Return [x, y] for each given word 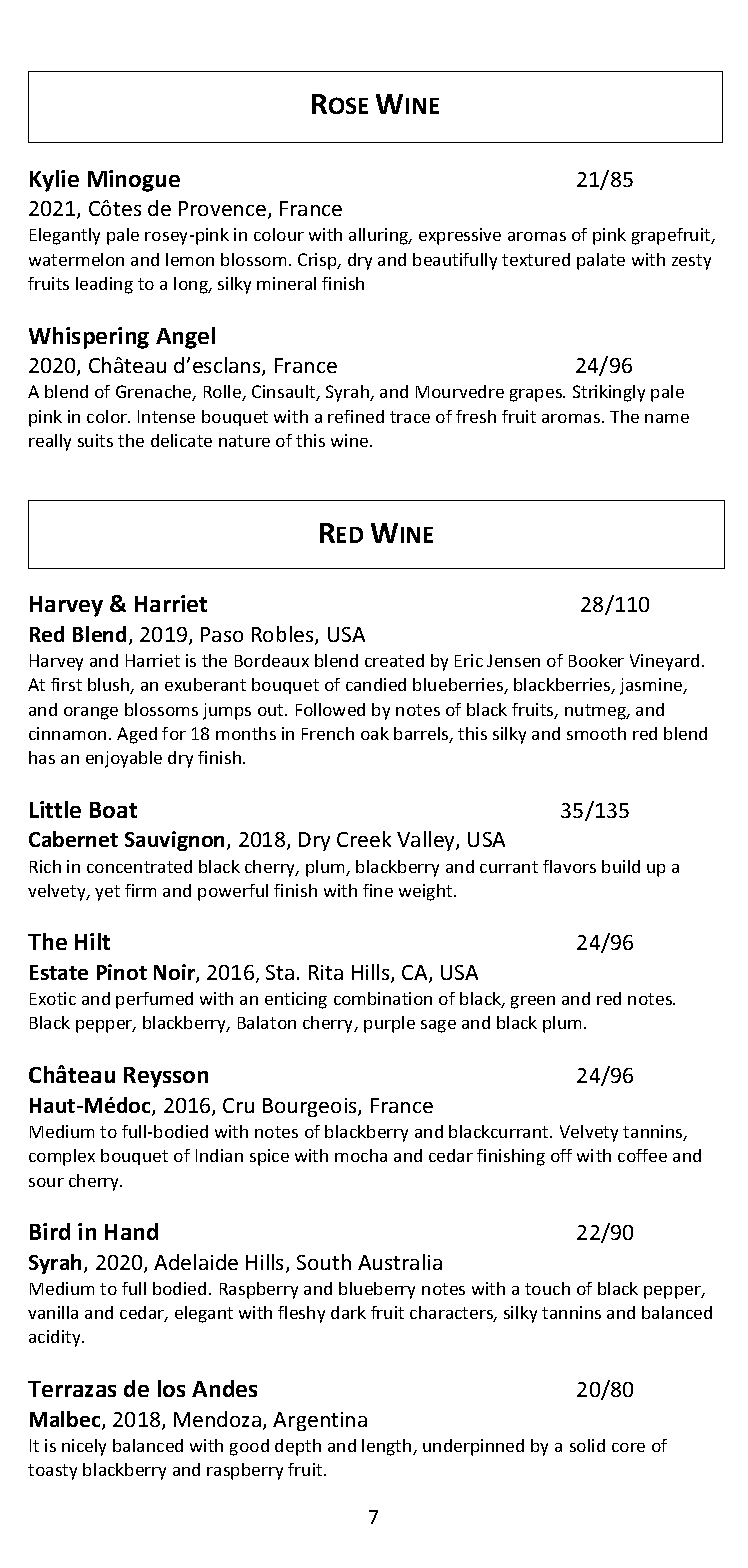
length [388, 1447]
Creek [364, 839]
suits [95, 440]
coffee [642, 1155]
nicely [84, 1447]
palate [601, 261]
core [628, 1447]
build [621, 866]
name [667, 418]
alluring [380, 236]
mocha [361, 1155]
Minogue [134, 181]
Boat [113, 810]
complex [62, 1157]
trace [410, 417]
